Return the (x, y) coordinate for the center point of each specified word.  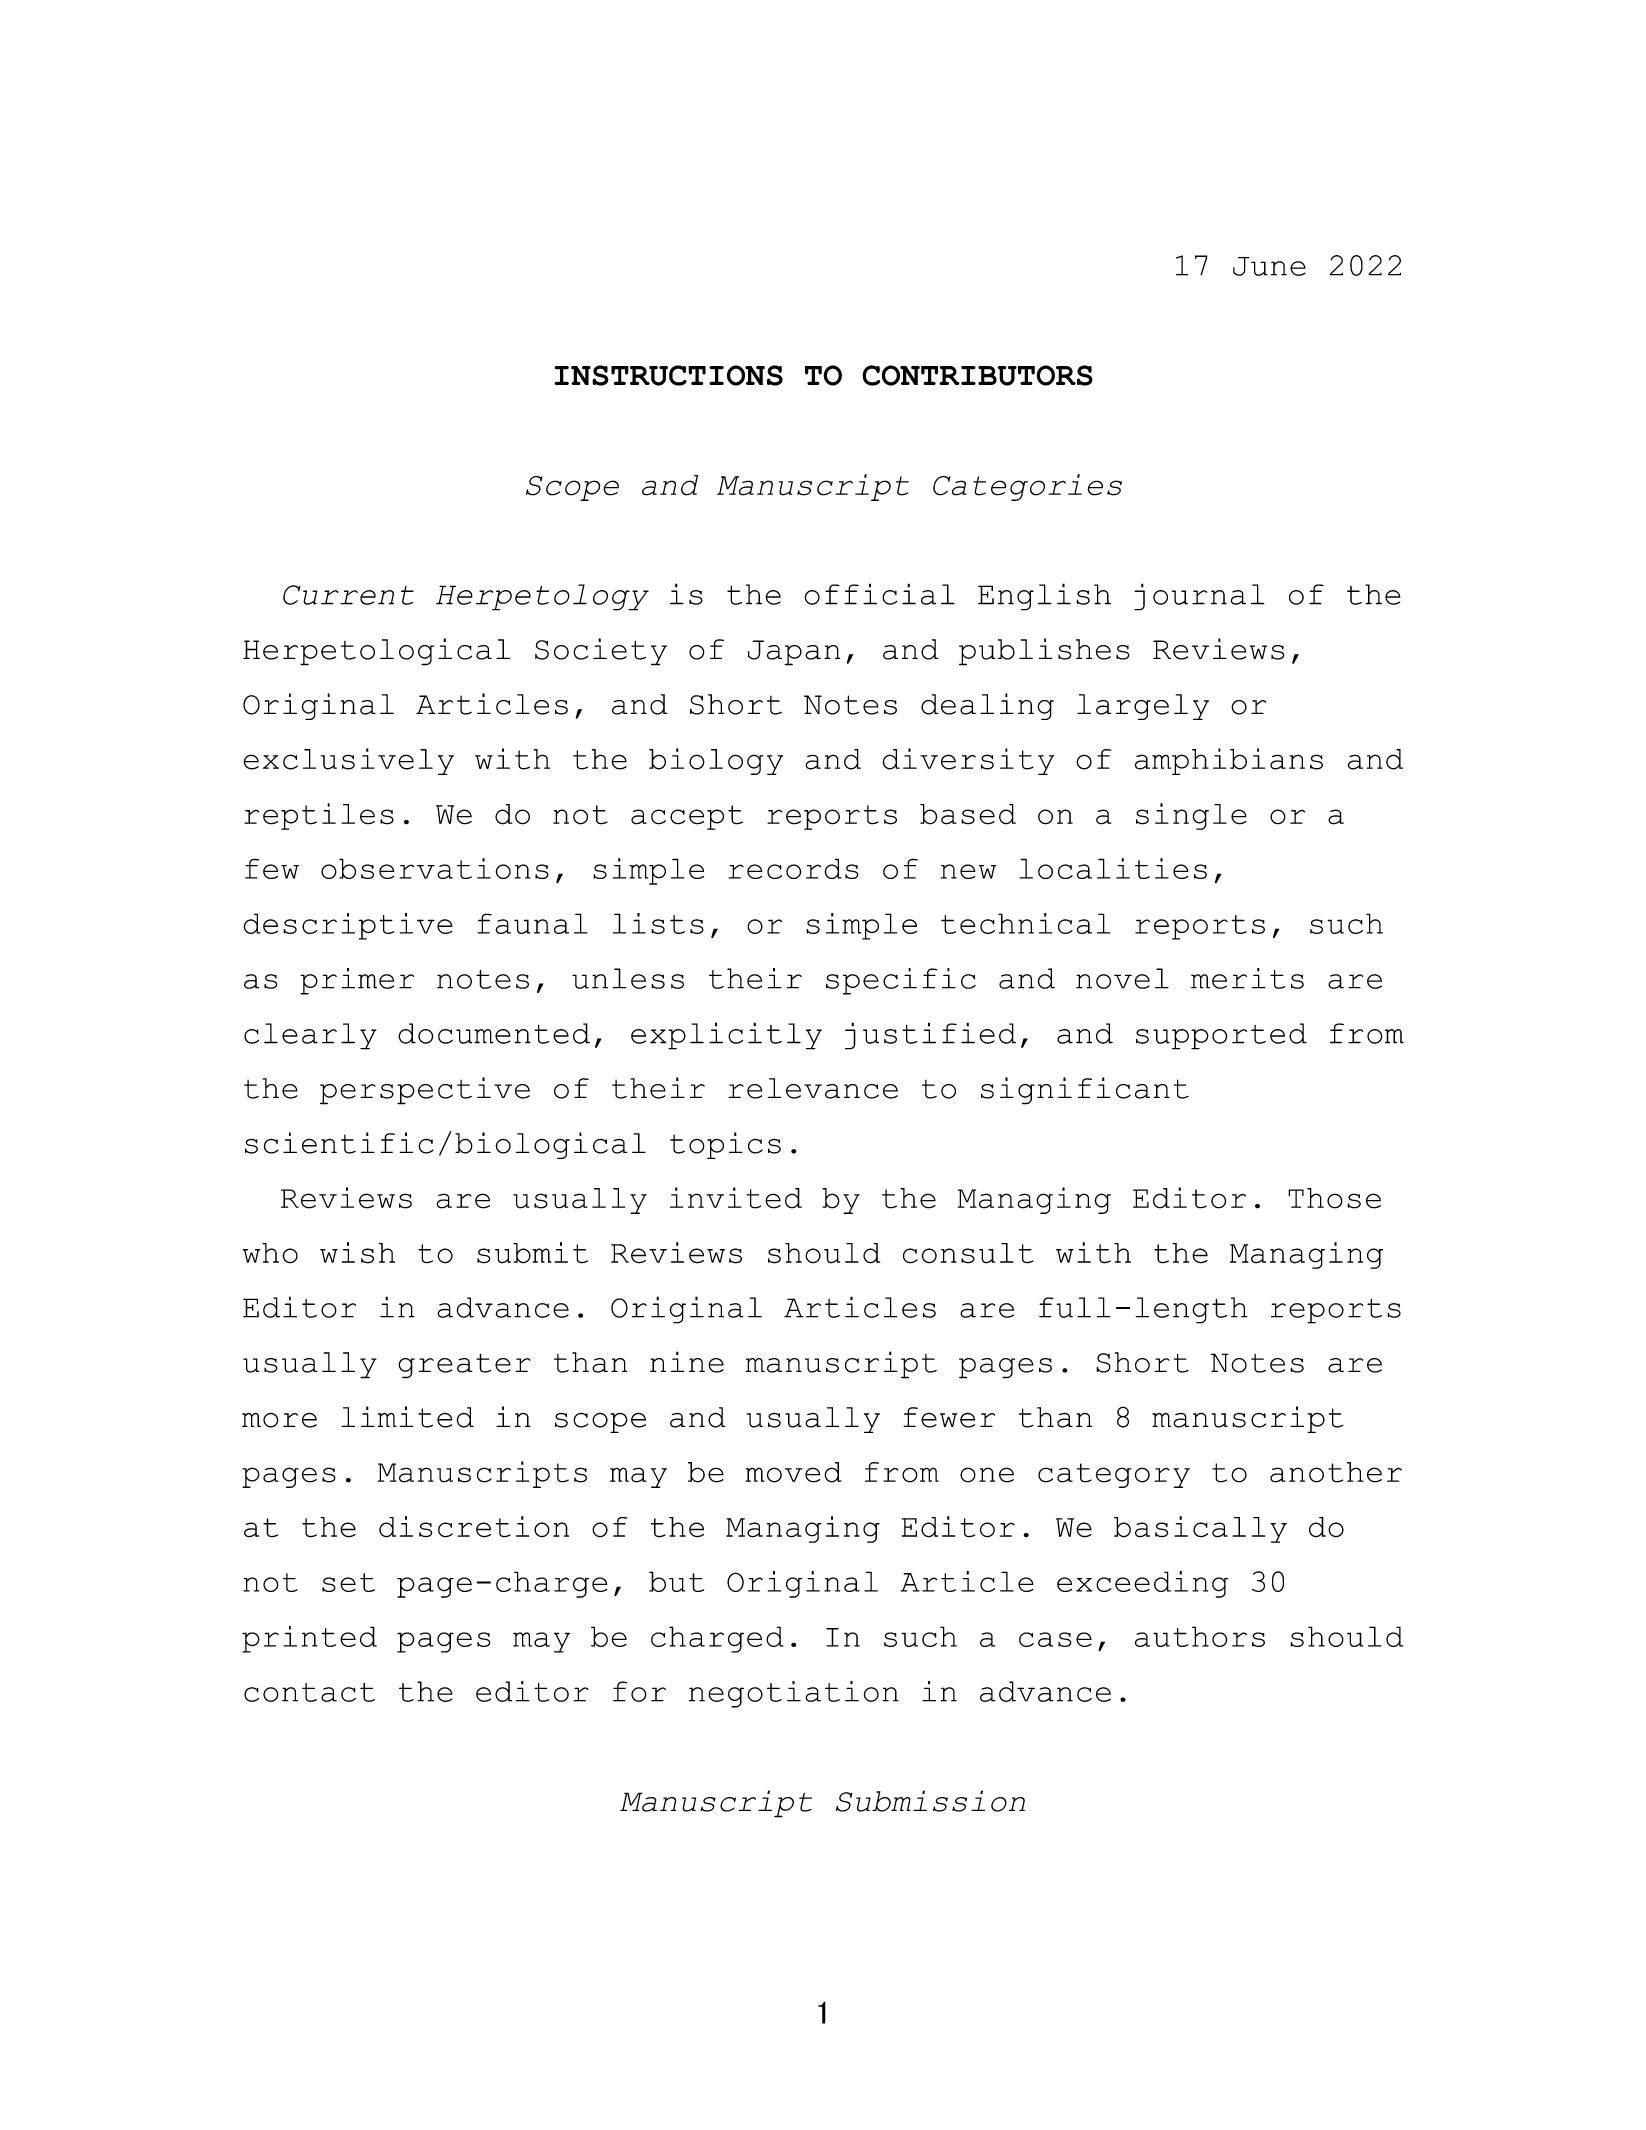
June (1269, 266)
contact (309, 1692)
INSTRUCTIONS (668, 375)
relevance (813, 1088)
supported (1221, 1036)
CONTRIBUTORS (977, 375)
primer (357, 981)
